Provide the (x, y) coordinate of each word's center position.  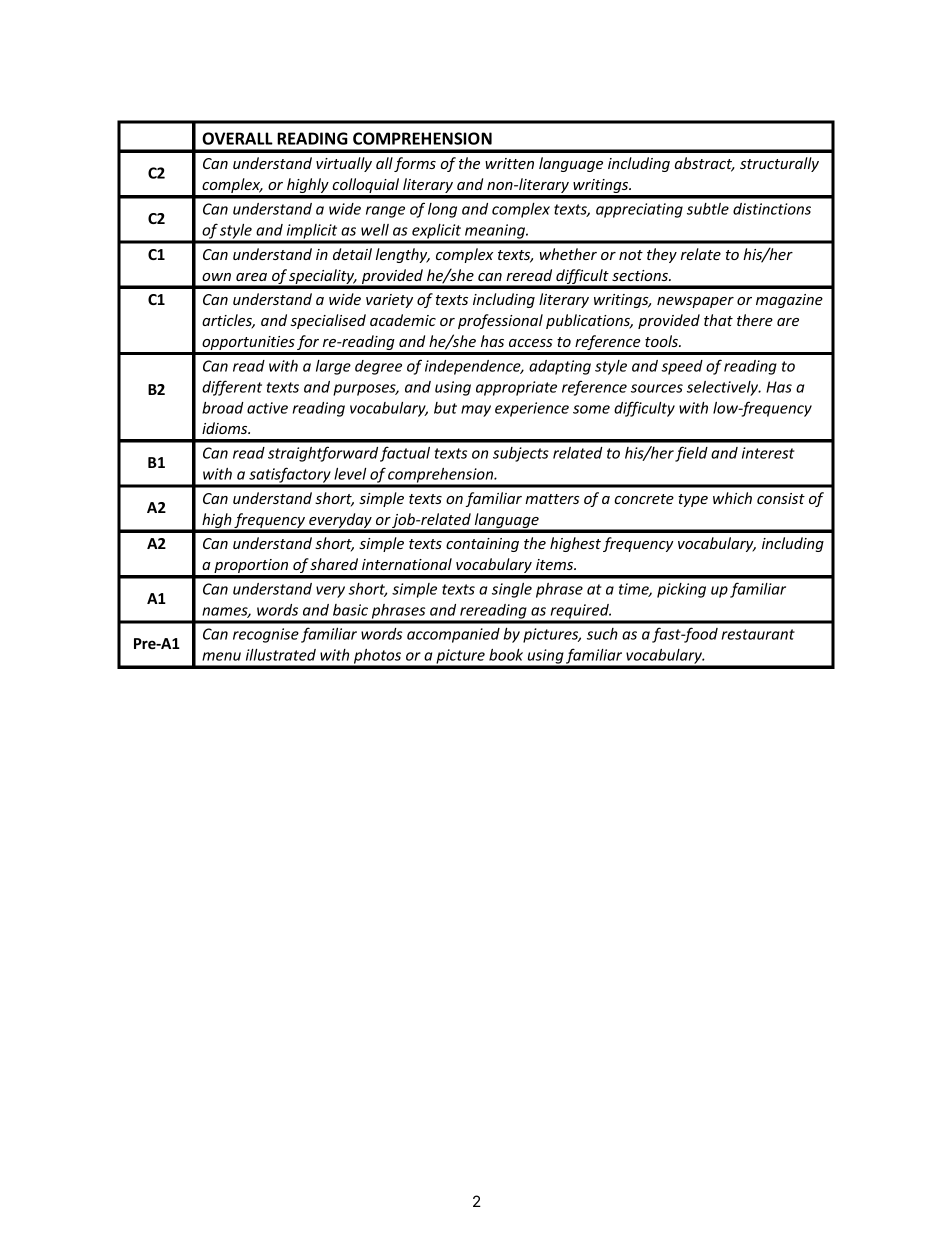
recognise (266, 635)
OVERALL (237, 138)
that (718, 320)
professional (500, 321)
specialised (328, 321)
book (506, 655)
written (509, 163)
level (350, 474)
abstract (705, 164)
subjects (521, 454)
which (732, 498)
